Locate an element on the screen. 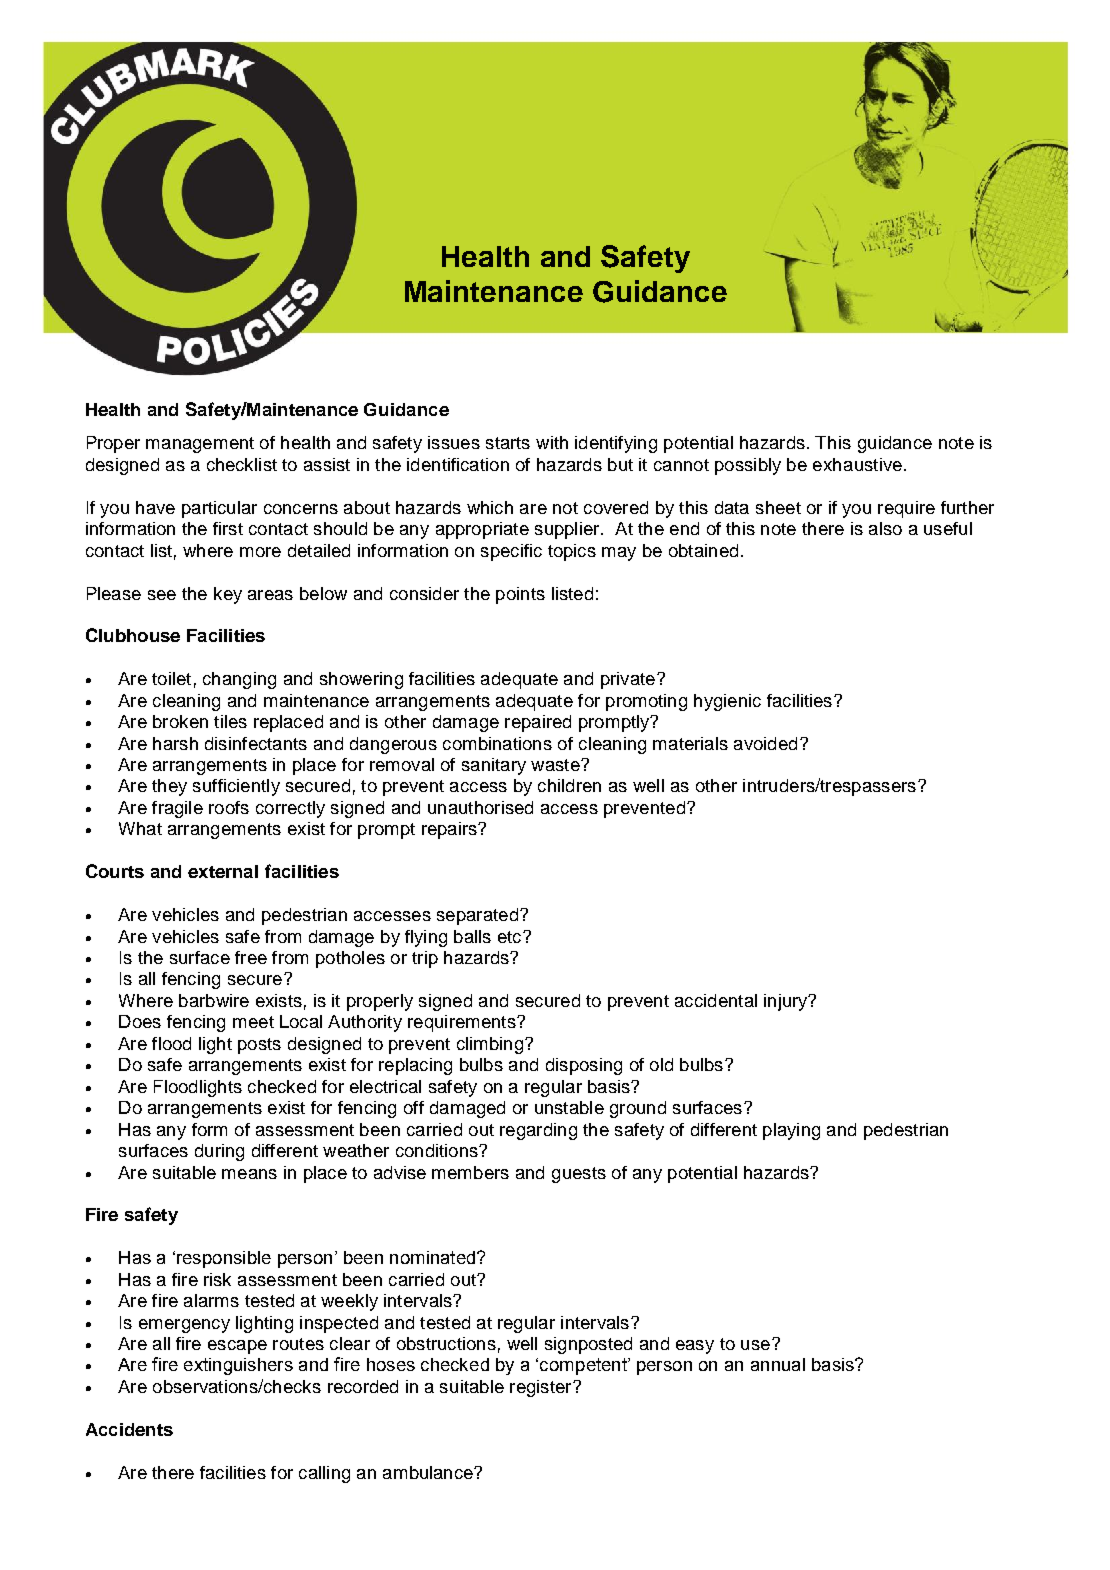  Accidents is located at coordinates (129, 1429).
